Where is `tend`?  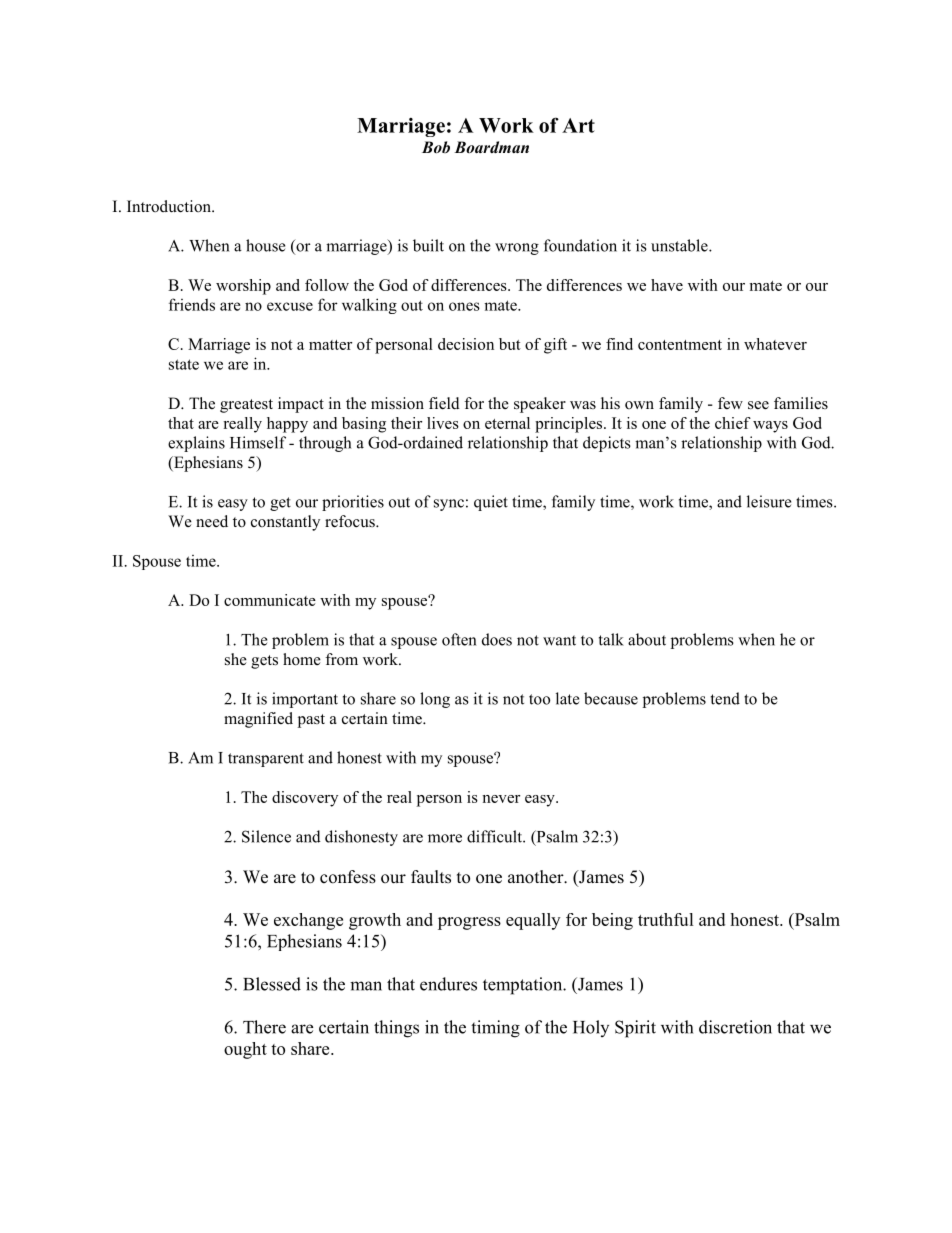 tend is located at coordinates (725, 698).
